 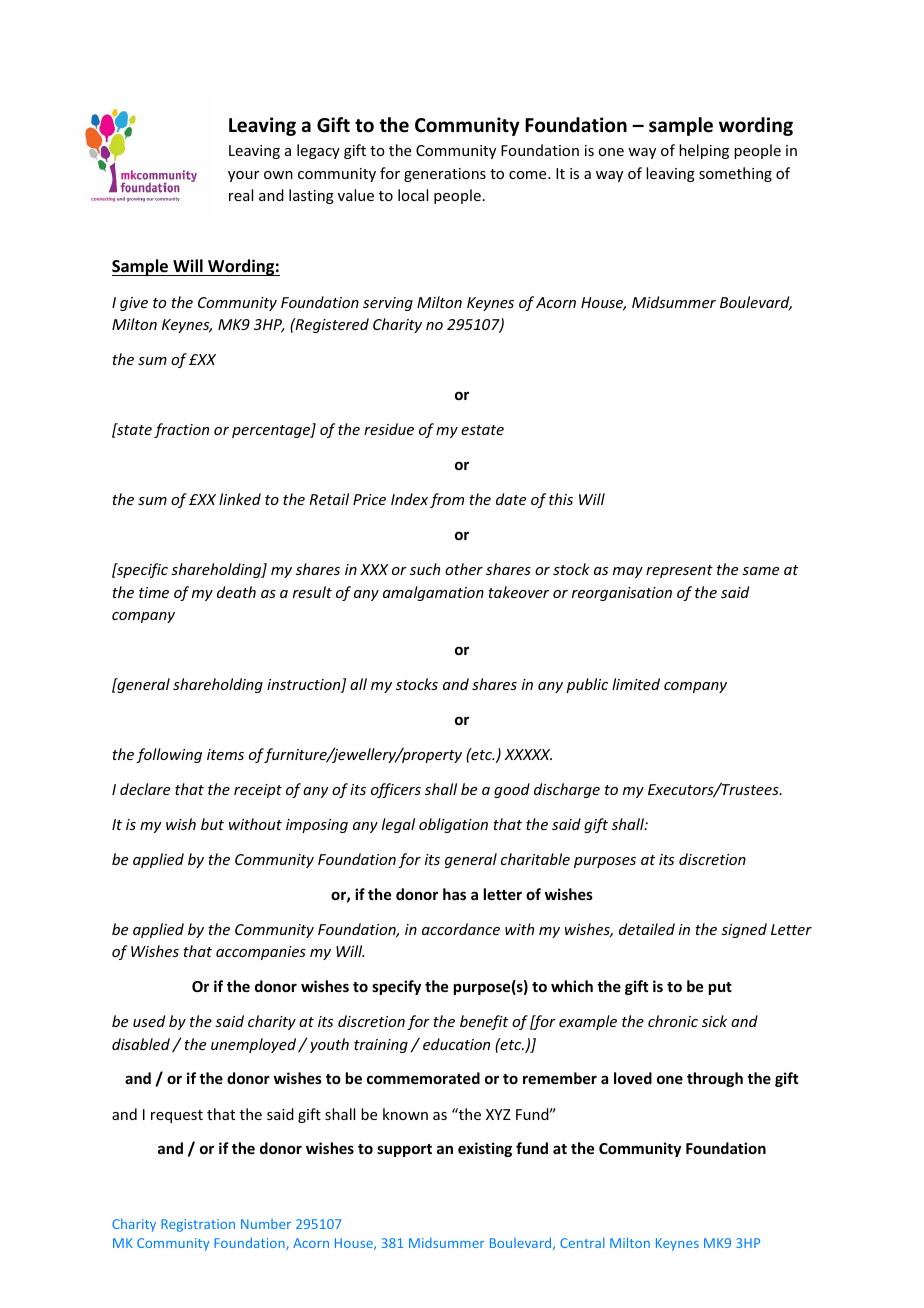 I want to click on Registration, so click(x=198, y=1225).
